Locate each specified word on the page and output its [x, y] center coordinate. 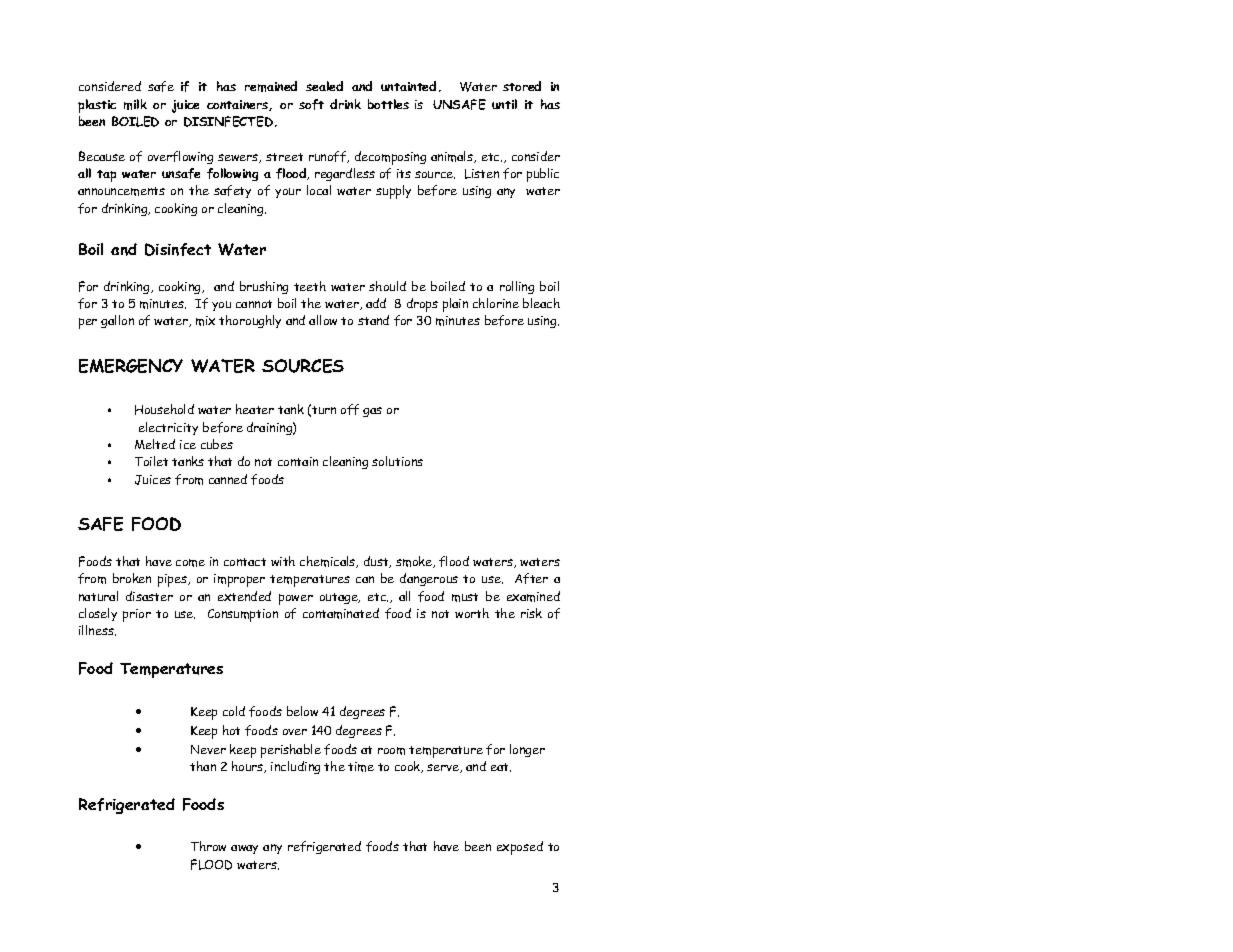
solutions [397, 461]
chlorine [496, 303]
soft [311, 104]
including [295, 767]
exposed [520, 848]
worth [472, 613]
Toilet [151, 461]
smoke [415, 562]
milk [135, 104]
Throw [208, 846]
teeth [310, 286]
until [504, 104]
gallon [117, 321]
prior [137, 615]
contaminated [341, 613]
